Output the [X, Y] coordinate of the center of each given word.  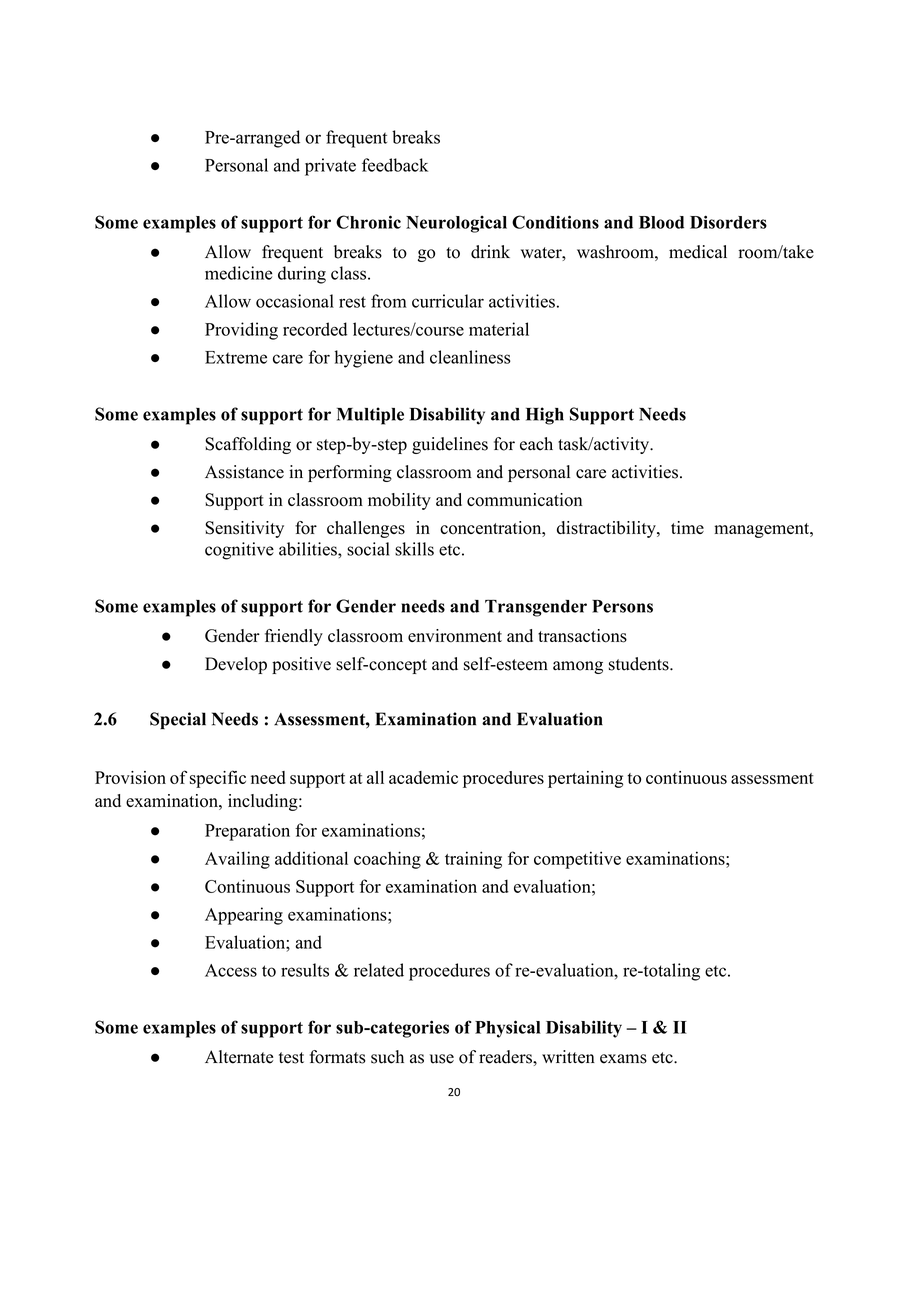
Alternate [239, 1057]
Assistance [244, 472]
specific [218, 779]
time [687, 527]
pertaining [585, 779]
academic [423, 777]
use [442, 1059]
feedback [395, 165]
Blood [661, 222]
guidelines [450, 445]
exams [623, 1059]
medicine [238, 273]
